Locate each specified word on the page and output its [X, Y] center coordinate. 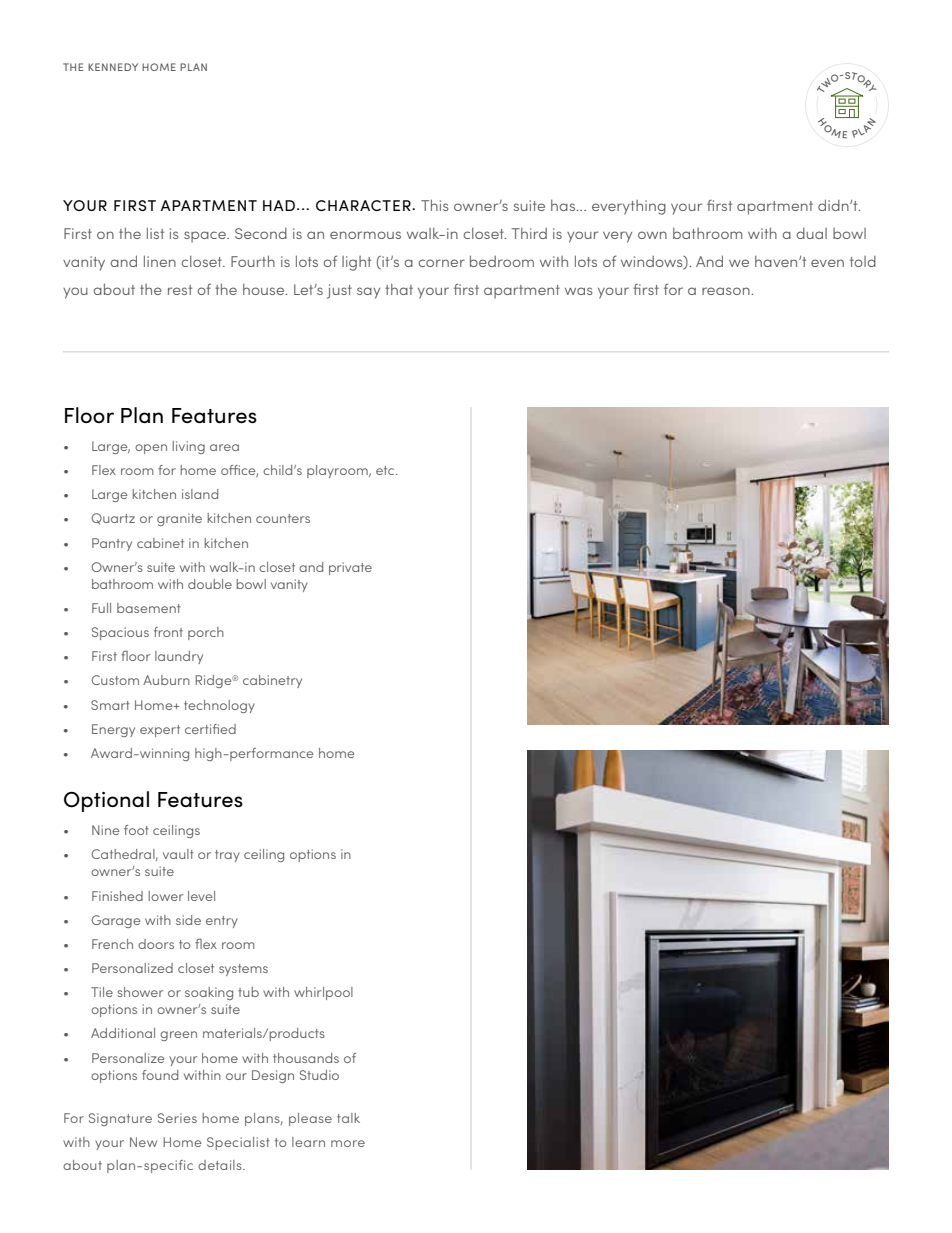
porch [206, 633]
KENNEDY [113, 67]
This [435, 205]
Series [177, 1118]
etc [386, 470]
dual [811, 233]
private [350, 568]
